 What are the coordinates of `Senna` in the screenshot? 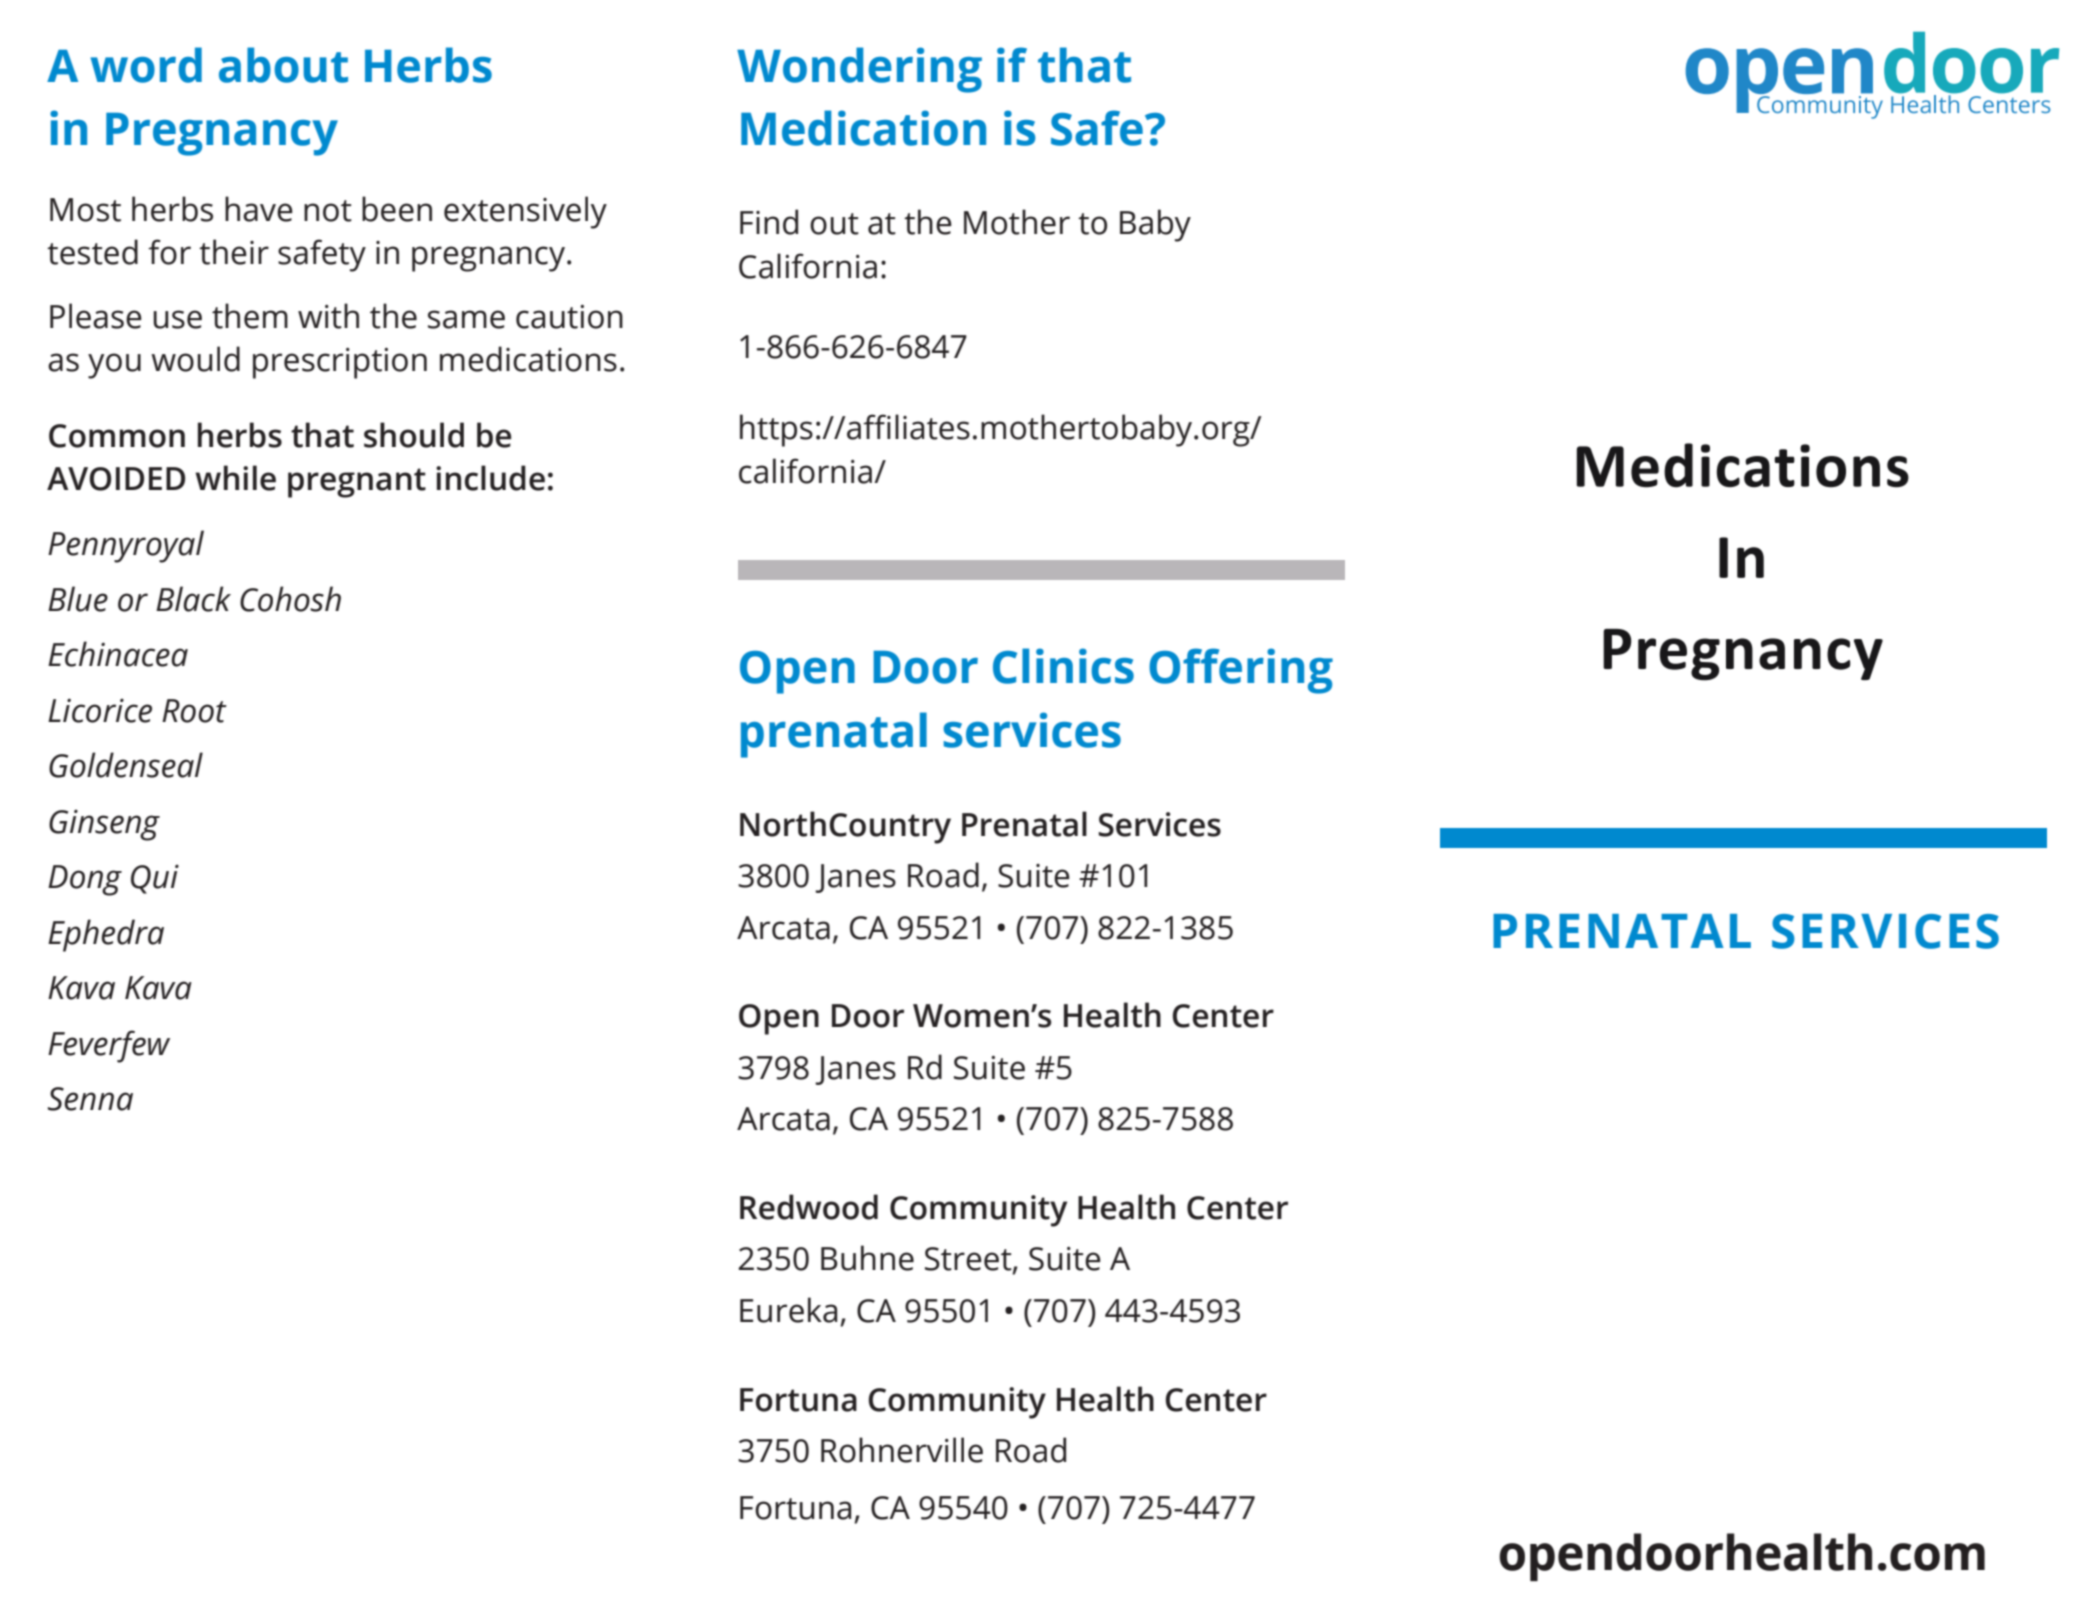 It's located at (90, 1099).
